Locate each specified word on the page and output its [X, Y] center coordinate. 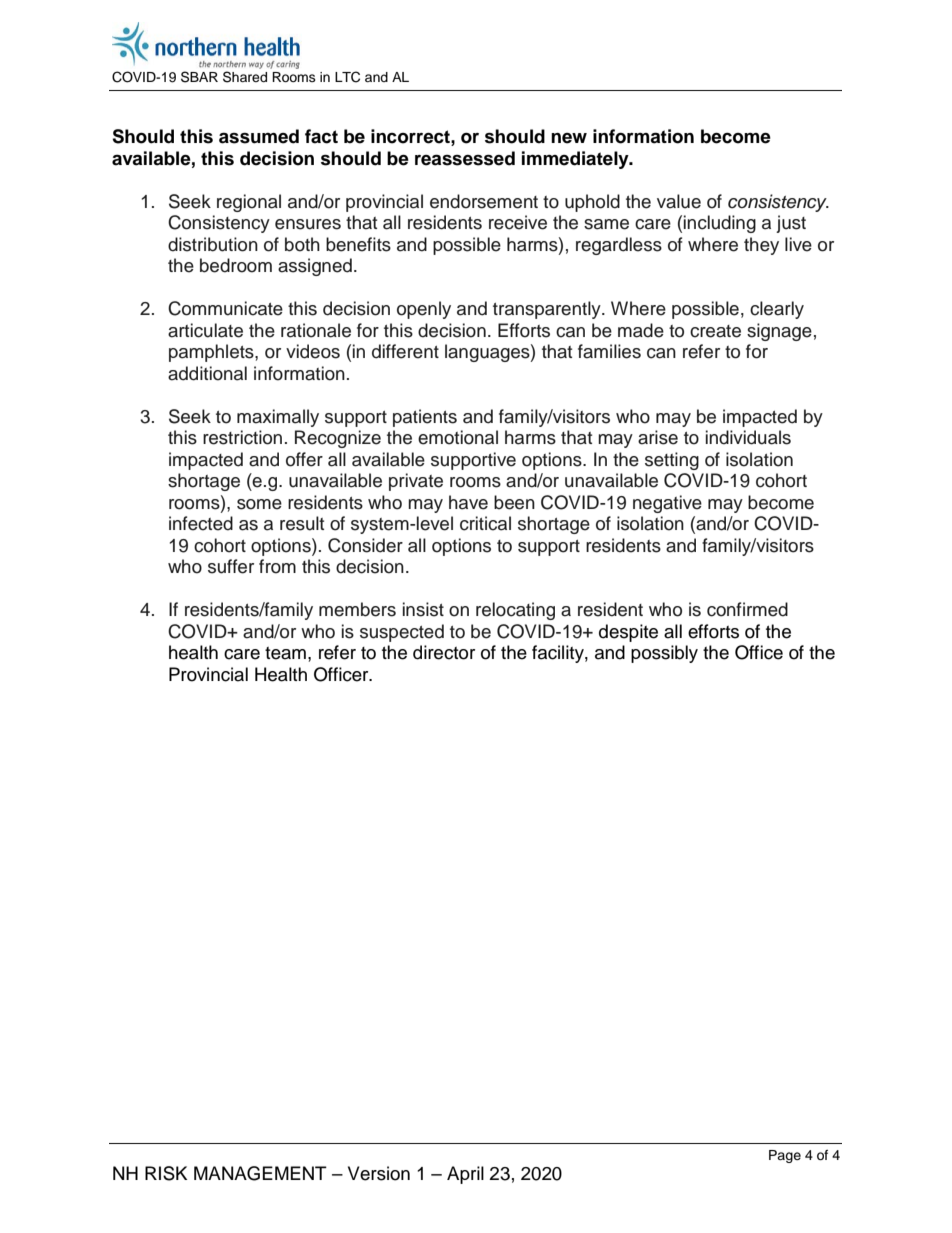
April [465, 1175]
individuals [748, 437]
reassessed [465, 158]
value [679, 201]
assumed [259, 136]
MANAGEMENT [260, 1173]
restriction [242, 437]
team [285, 653]
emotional [458, 437]
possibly [664, 654]
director [444, 652]
